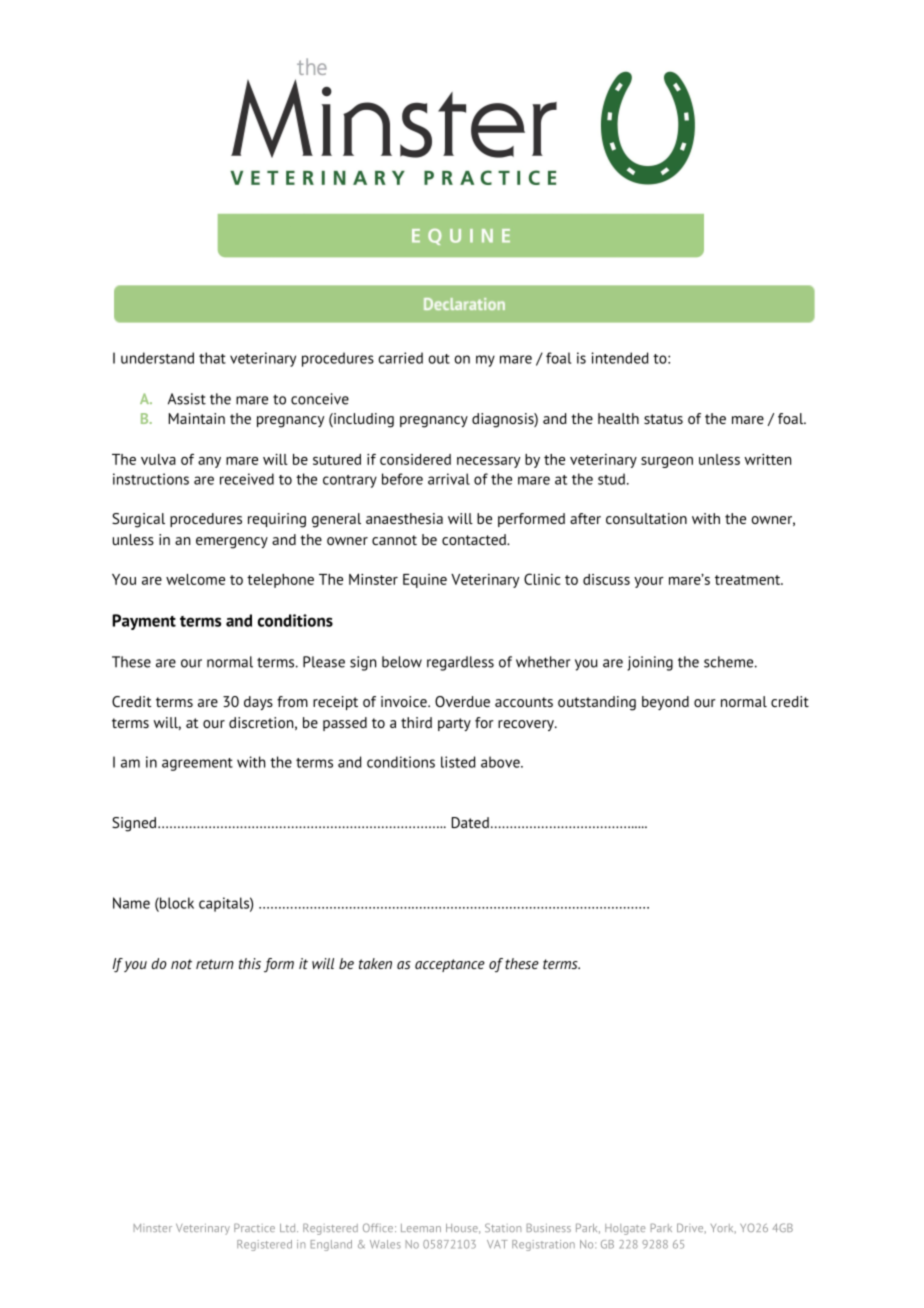 This screenshot has height=1308, width=924. What do you see at coordinates (663, 419) in the screenshot?
I see `status` at bounding box center [663, 419].
